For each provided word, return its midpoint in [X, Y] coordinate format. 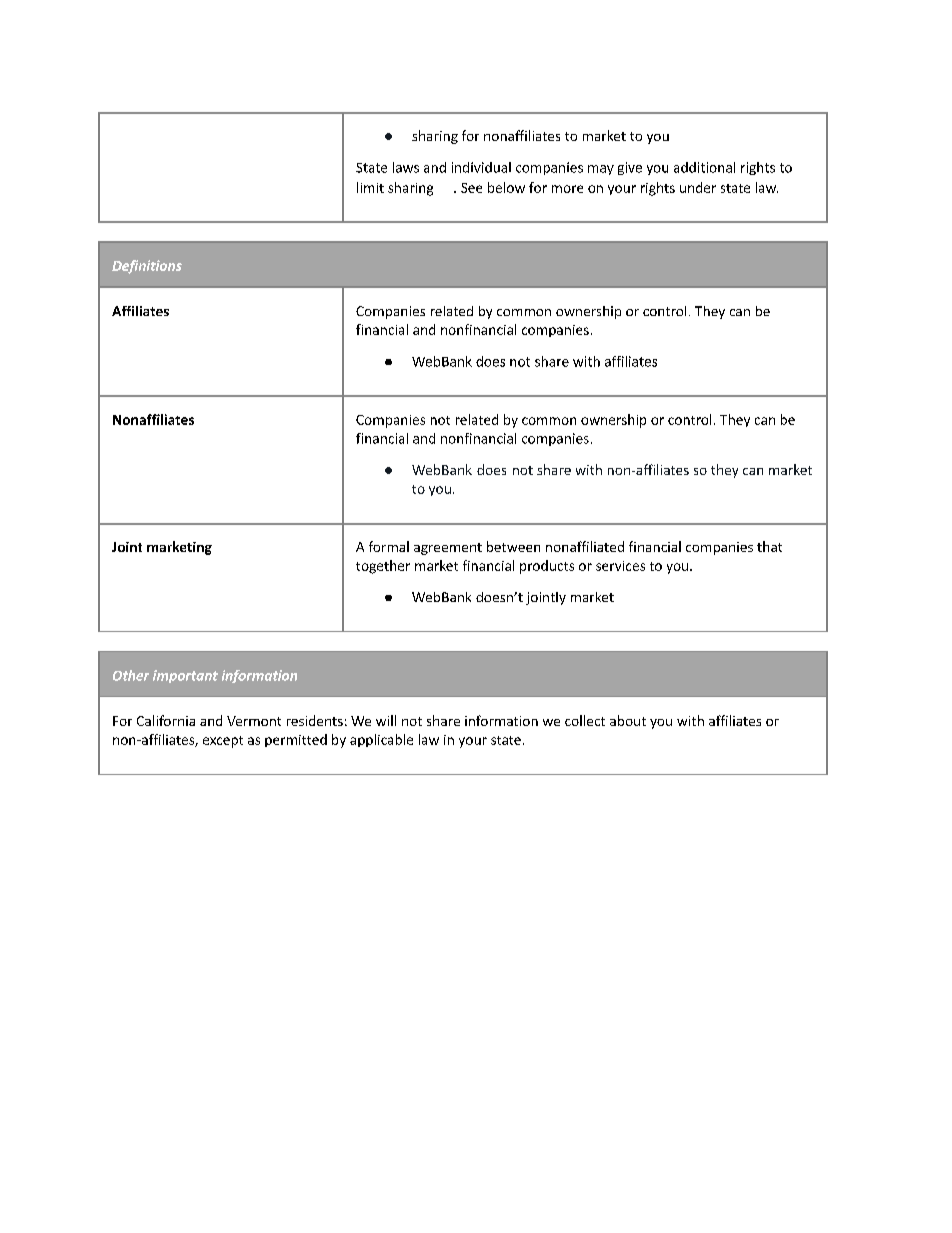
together [383, 567]
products [547, 567]
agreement [448, 549]
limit [370, 187]
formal [389, 546]
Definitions [147, 267]
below [506, 187]
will [386, 720]
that [769, 546]
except [223, 742]
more [567, 189]
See [471, 188]
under [698, 187]
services [620, 566]
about [628, 720]
